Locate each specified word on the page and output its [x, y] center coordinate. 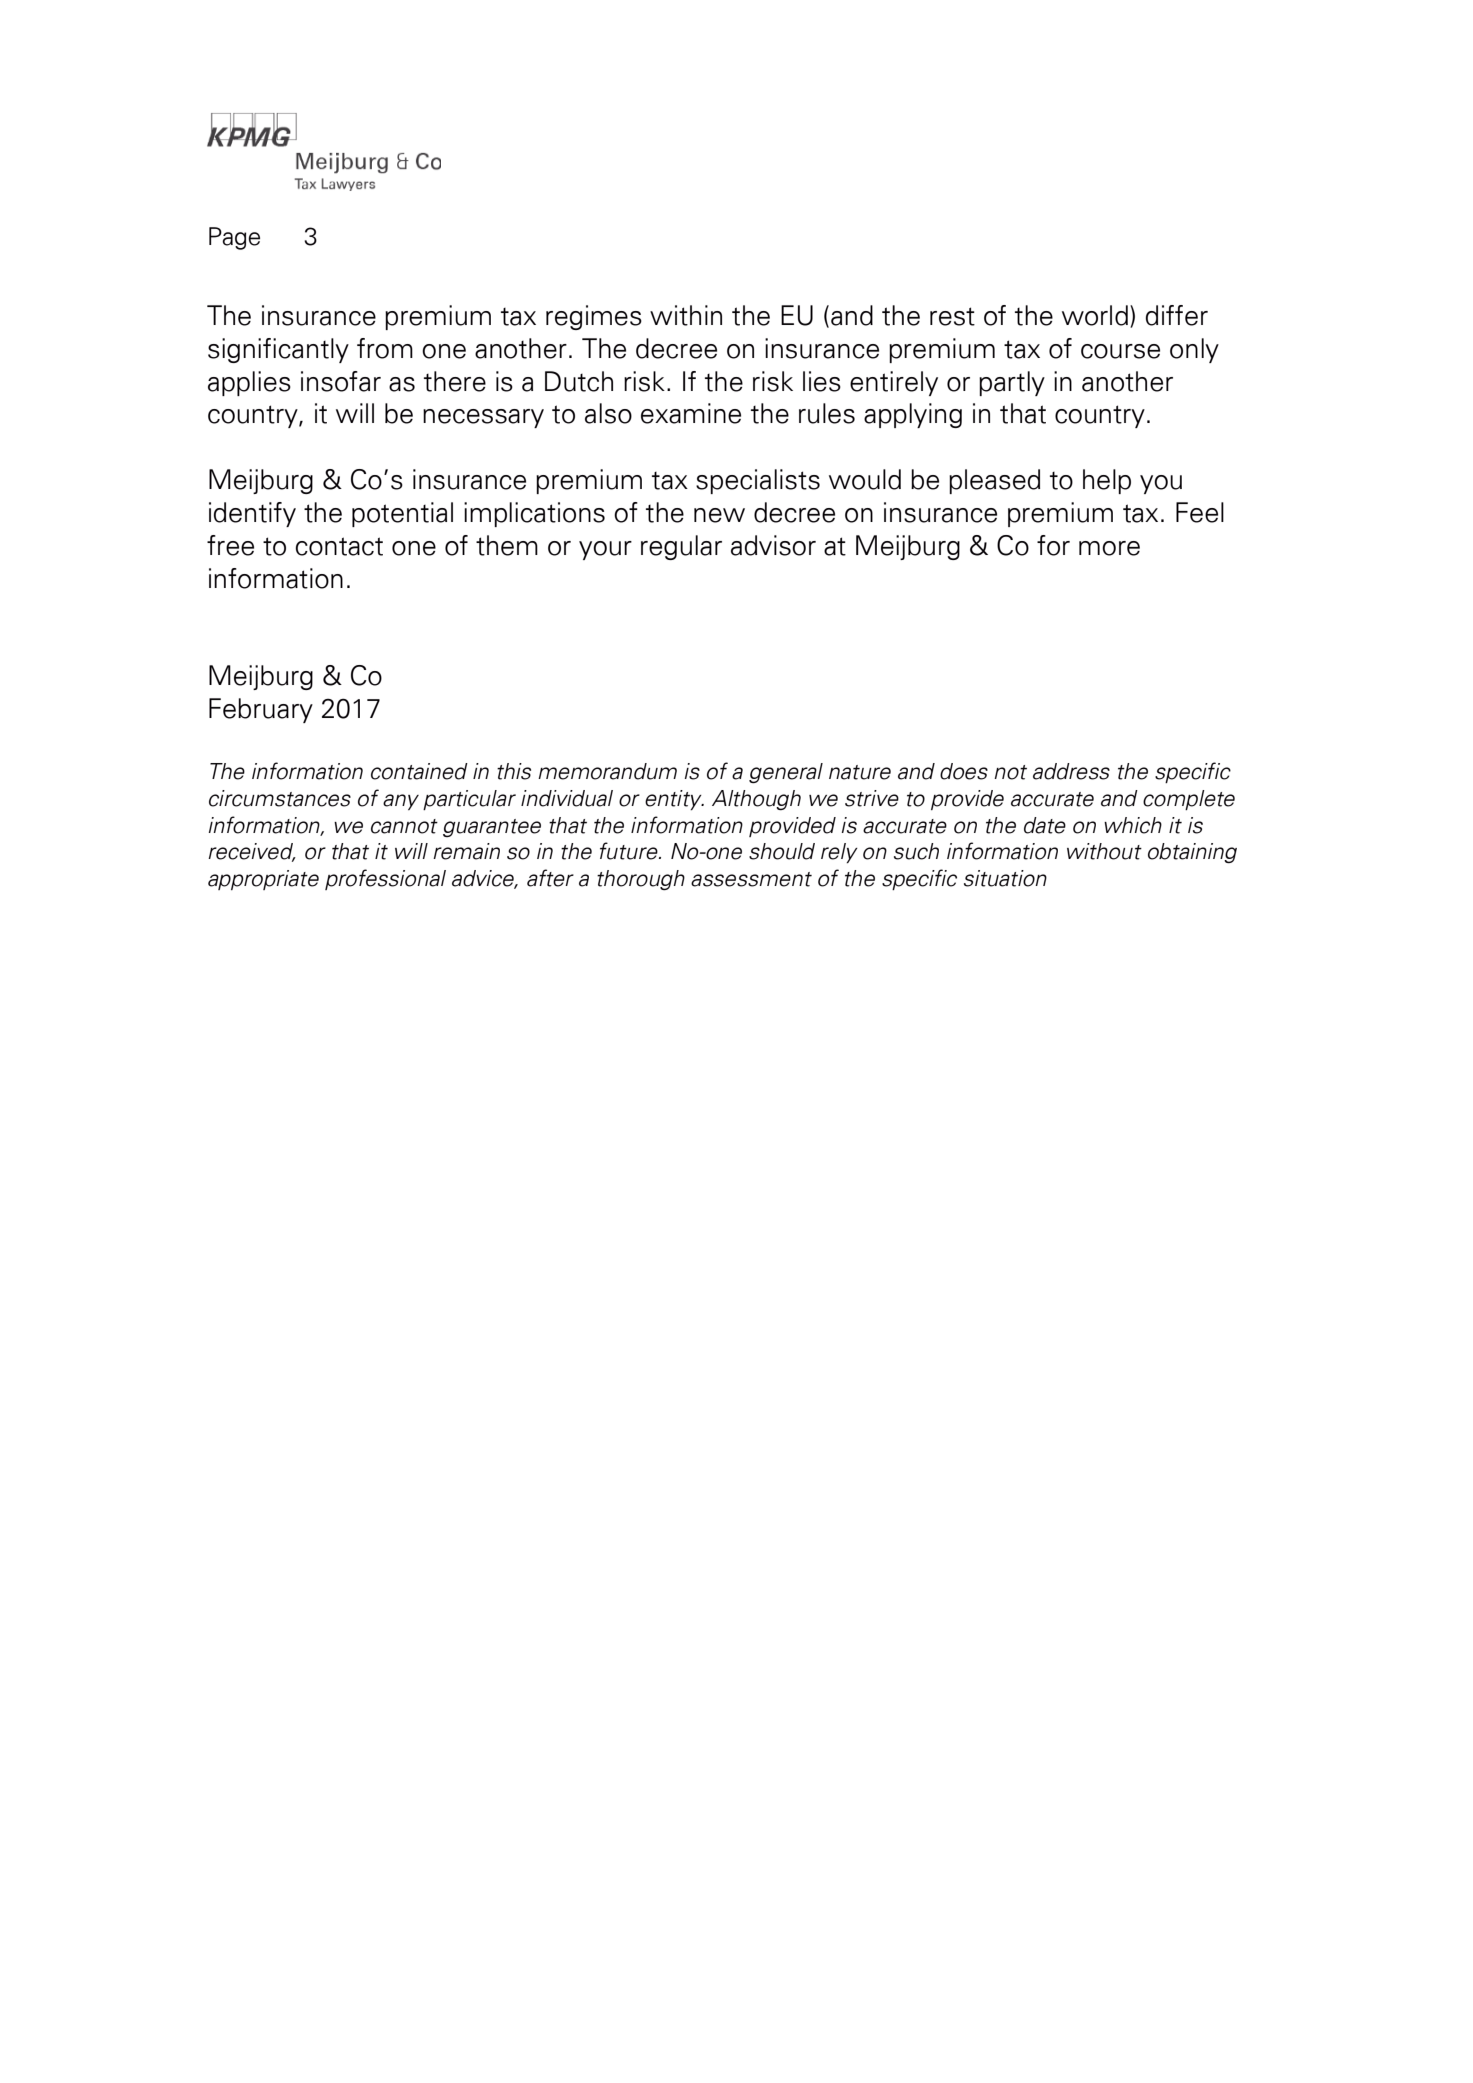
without [1104, 851]
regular [681, 547]
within [686, 315]
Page [234, 238]
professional [385, 879]
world [1095, 315]
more [1109, 548]
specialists [758, 481]
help [1107, 481]
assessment [751, 879]
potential [402, 514]
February [261, 710]
